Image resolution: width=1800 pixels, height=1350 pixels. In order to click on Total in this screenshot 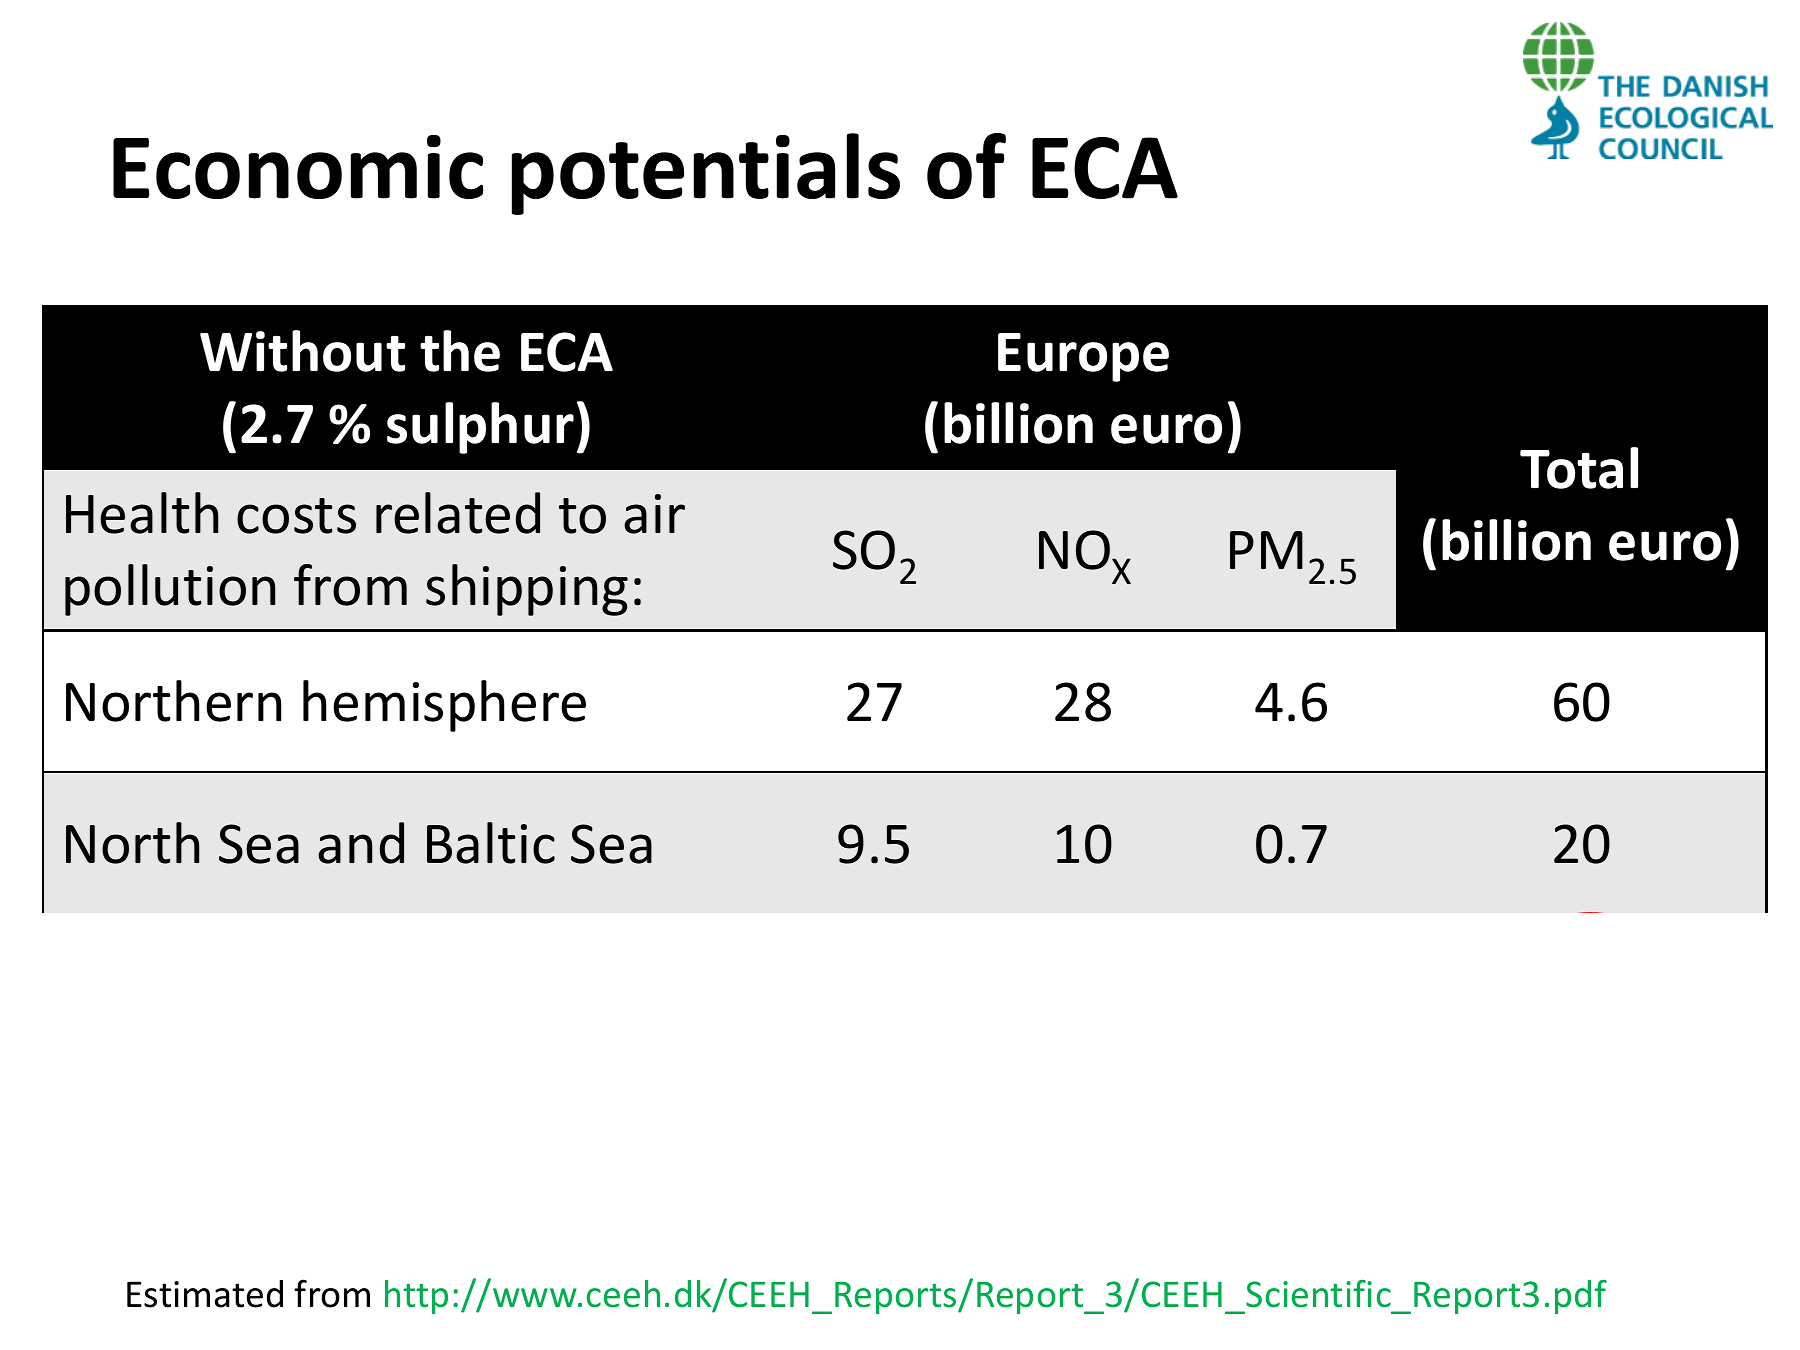, I will do `click(1579, 468)`.
